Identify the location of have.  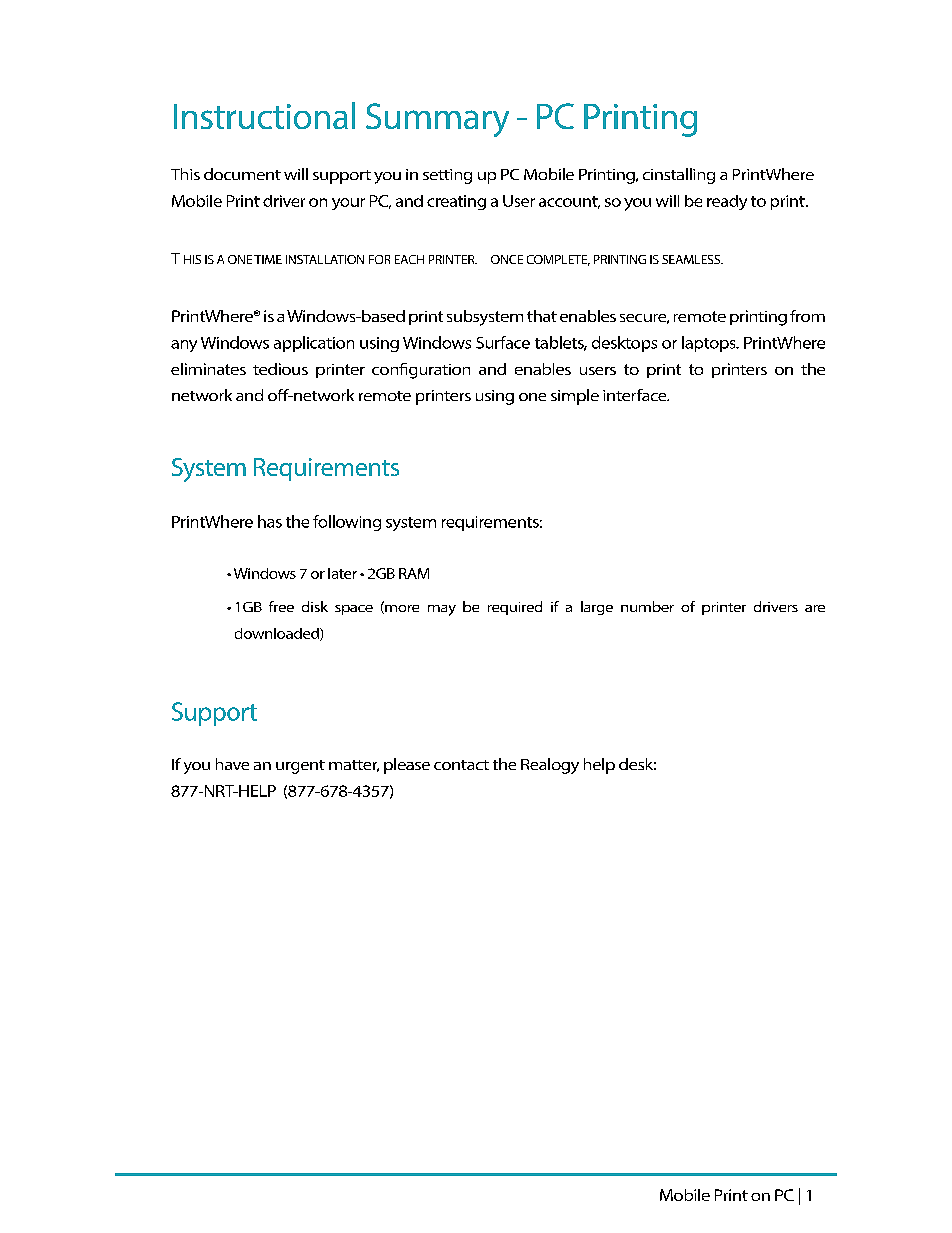
(232, 764).
